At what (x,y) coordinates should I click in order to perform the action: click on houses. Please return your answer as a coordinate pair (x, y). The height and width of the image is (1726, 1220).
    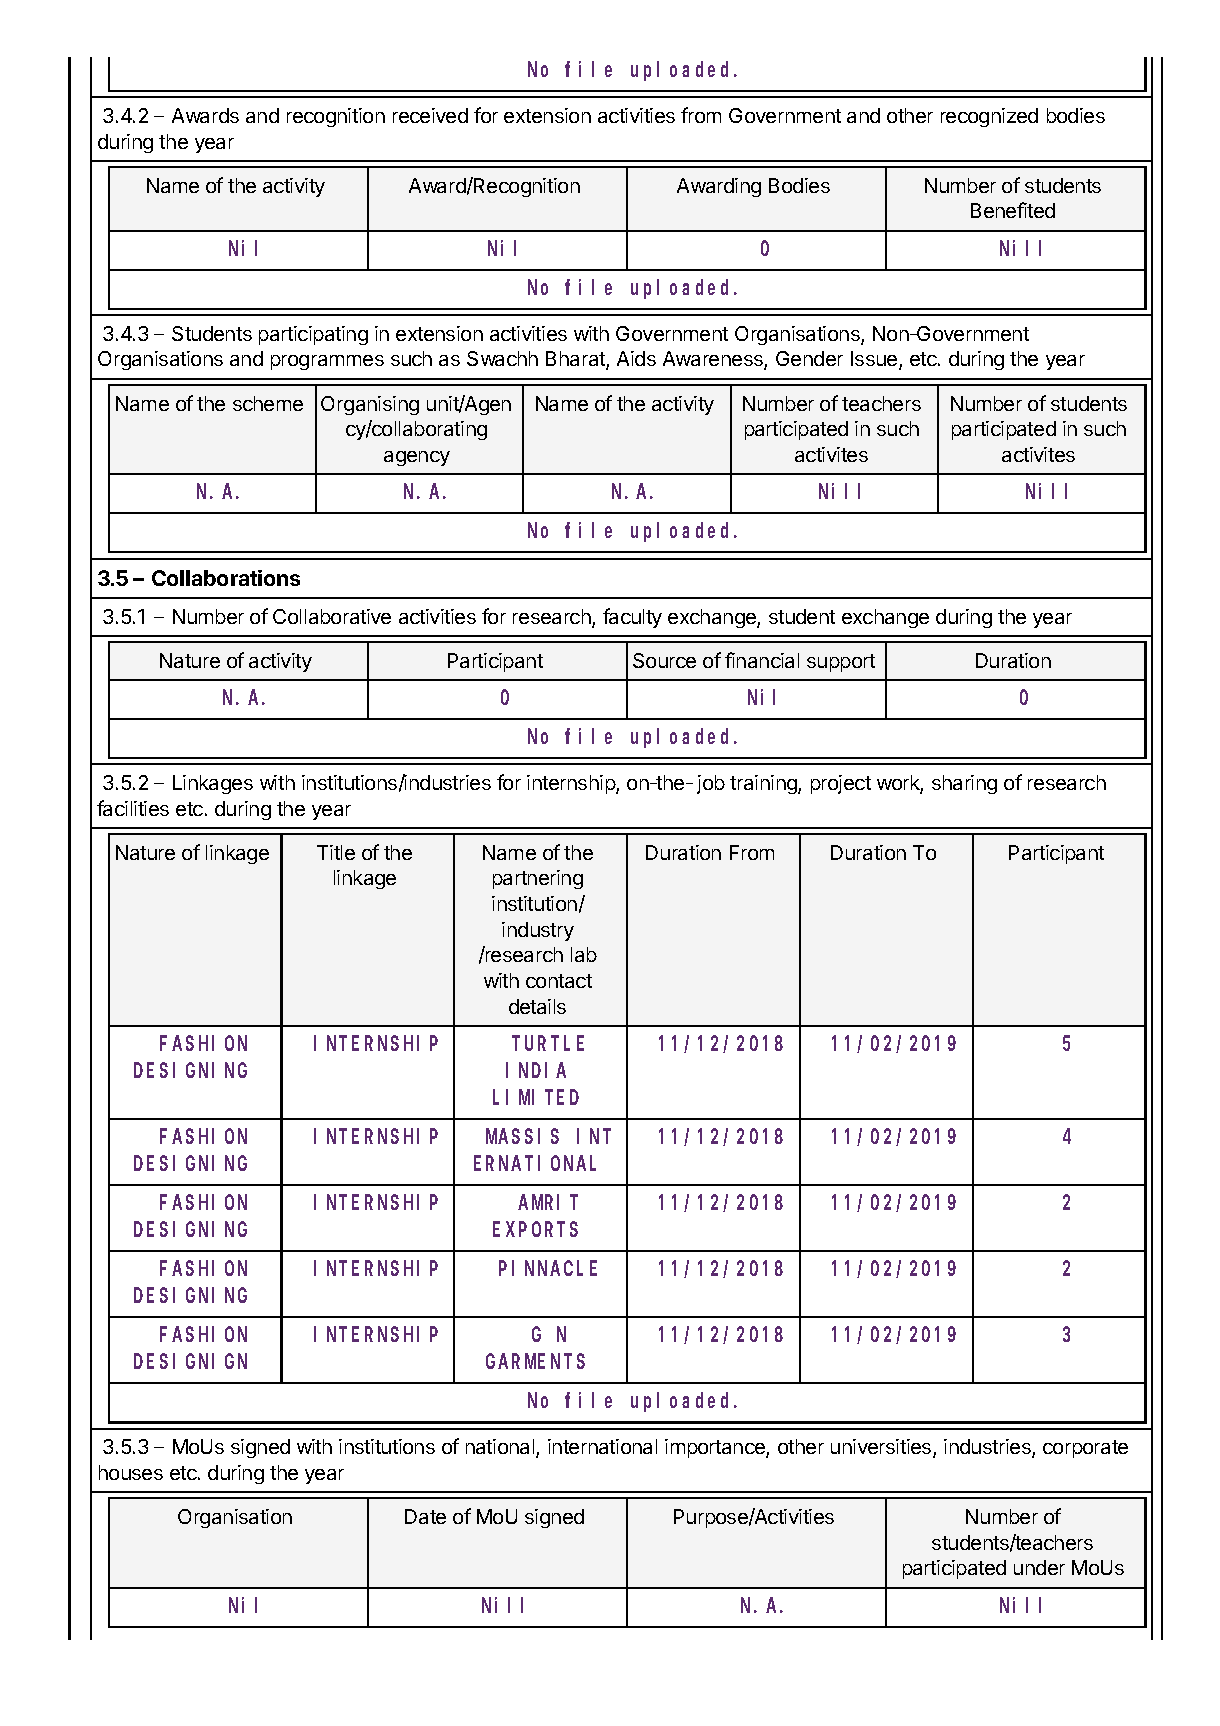
    Looking at the image, I should click on (131, 1472).
